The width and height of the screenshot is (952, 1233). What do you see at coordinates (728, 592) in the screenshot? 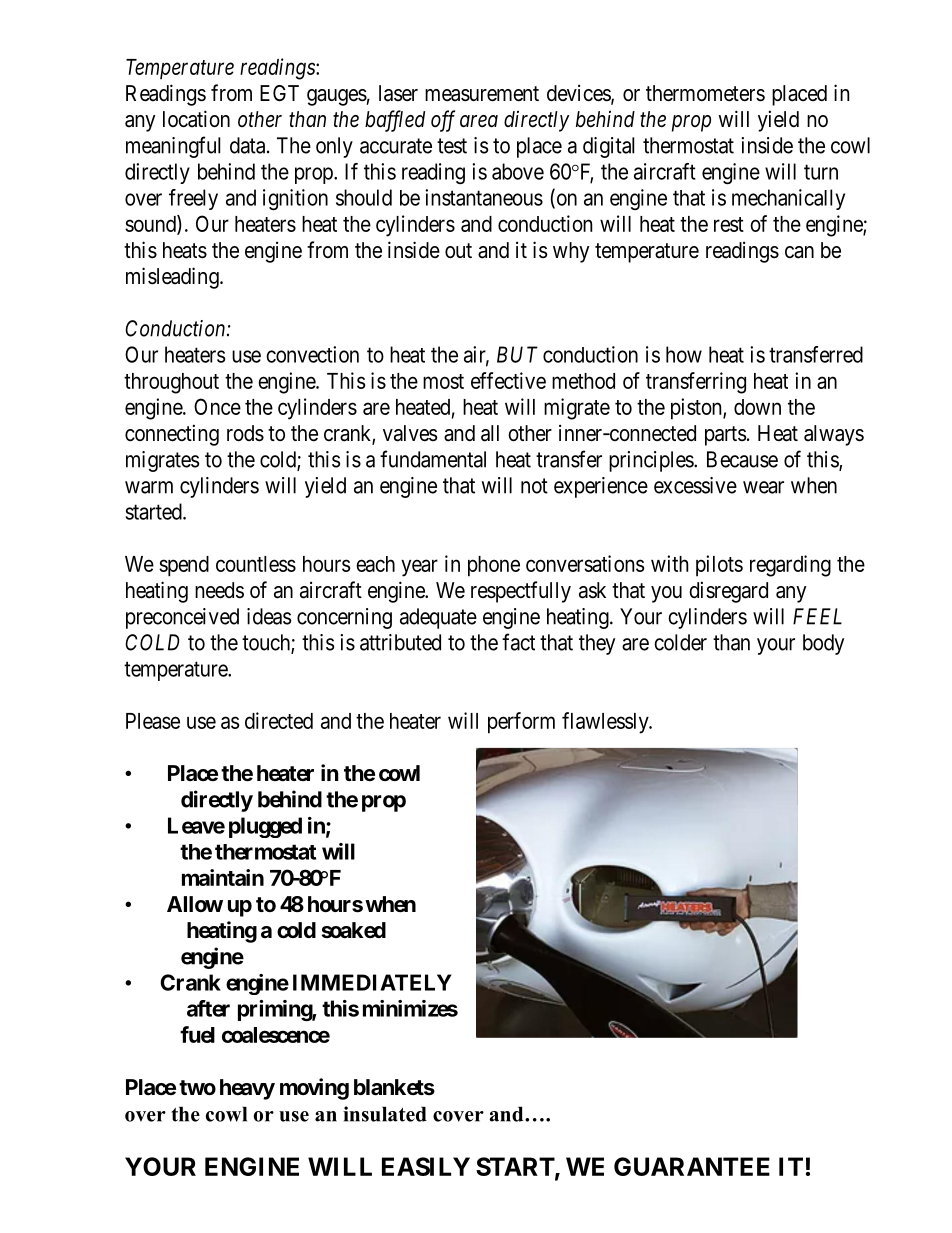
I see `disregard` at bounding box center [728, 592].
